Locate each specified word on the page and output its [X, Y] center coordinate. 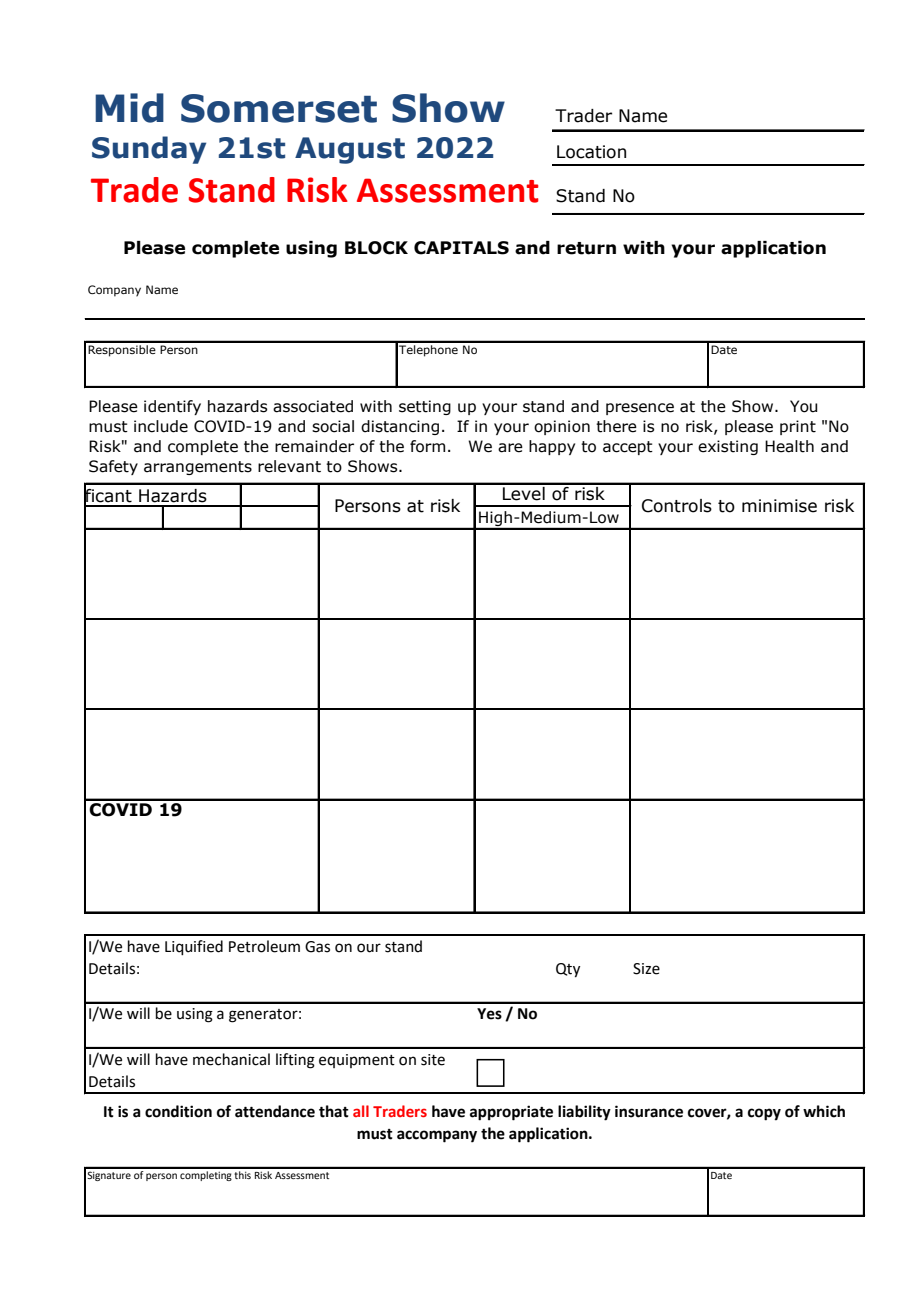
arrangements [198, 468]
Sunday [149, 150]
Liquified [194, 947]
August [350, 150]
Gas [317, 947]
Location [591, 152]
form [427, 446]
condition [178, 1111]
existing [728, 447]
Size [646, 969]
